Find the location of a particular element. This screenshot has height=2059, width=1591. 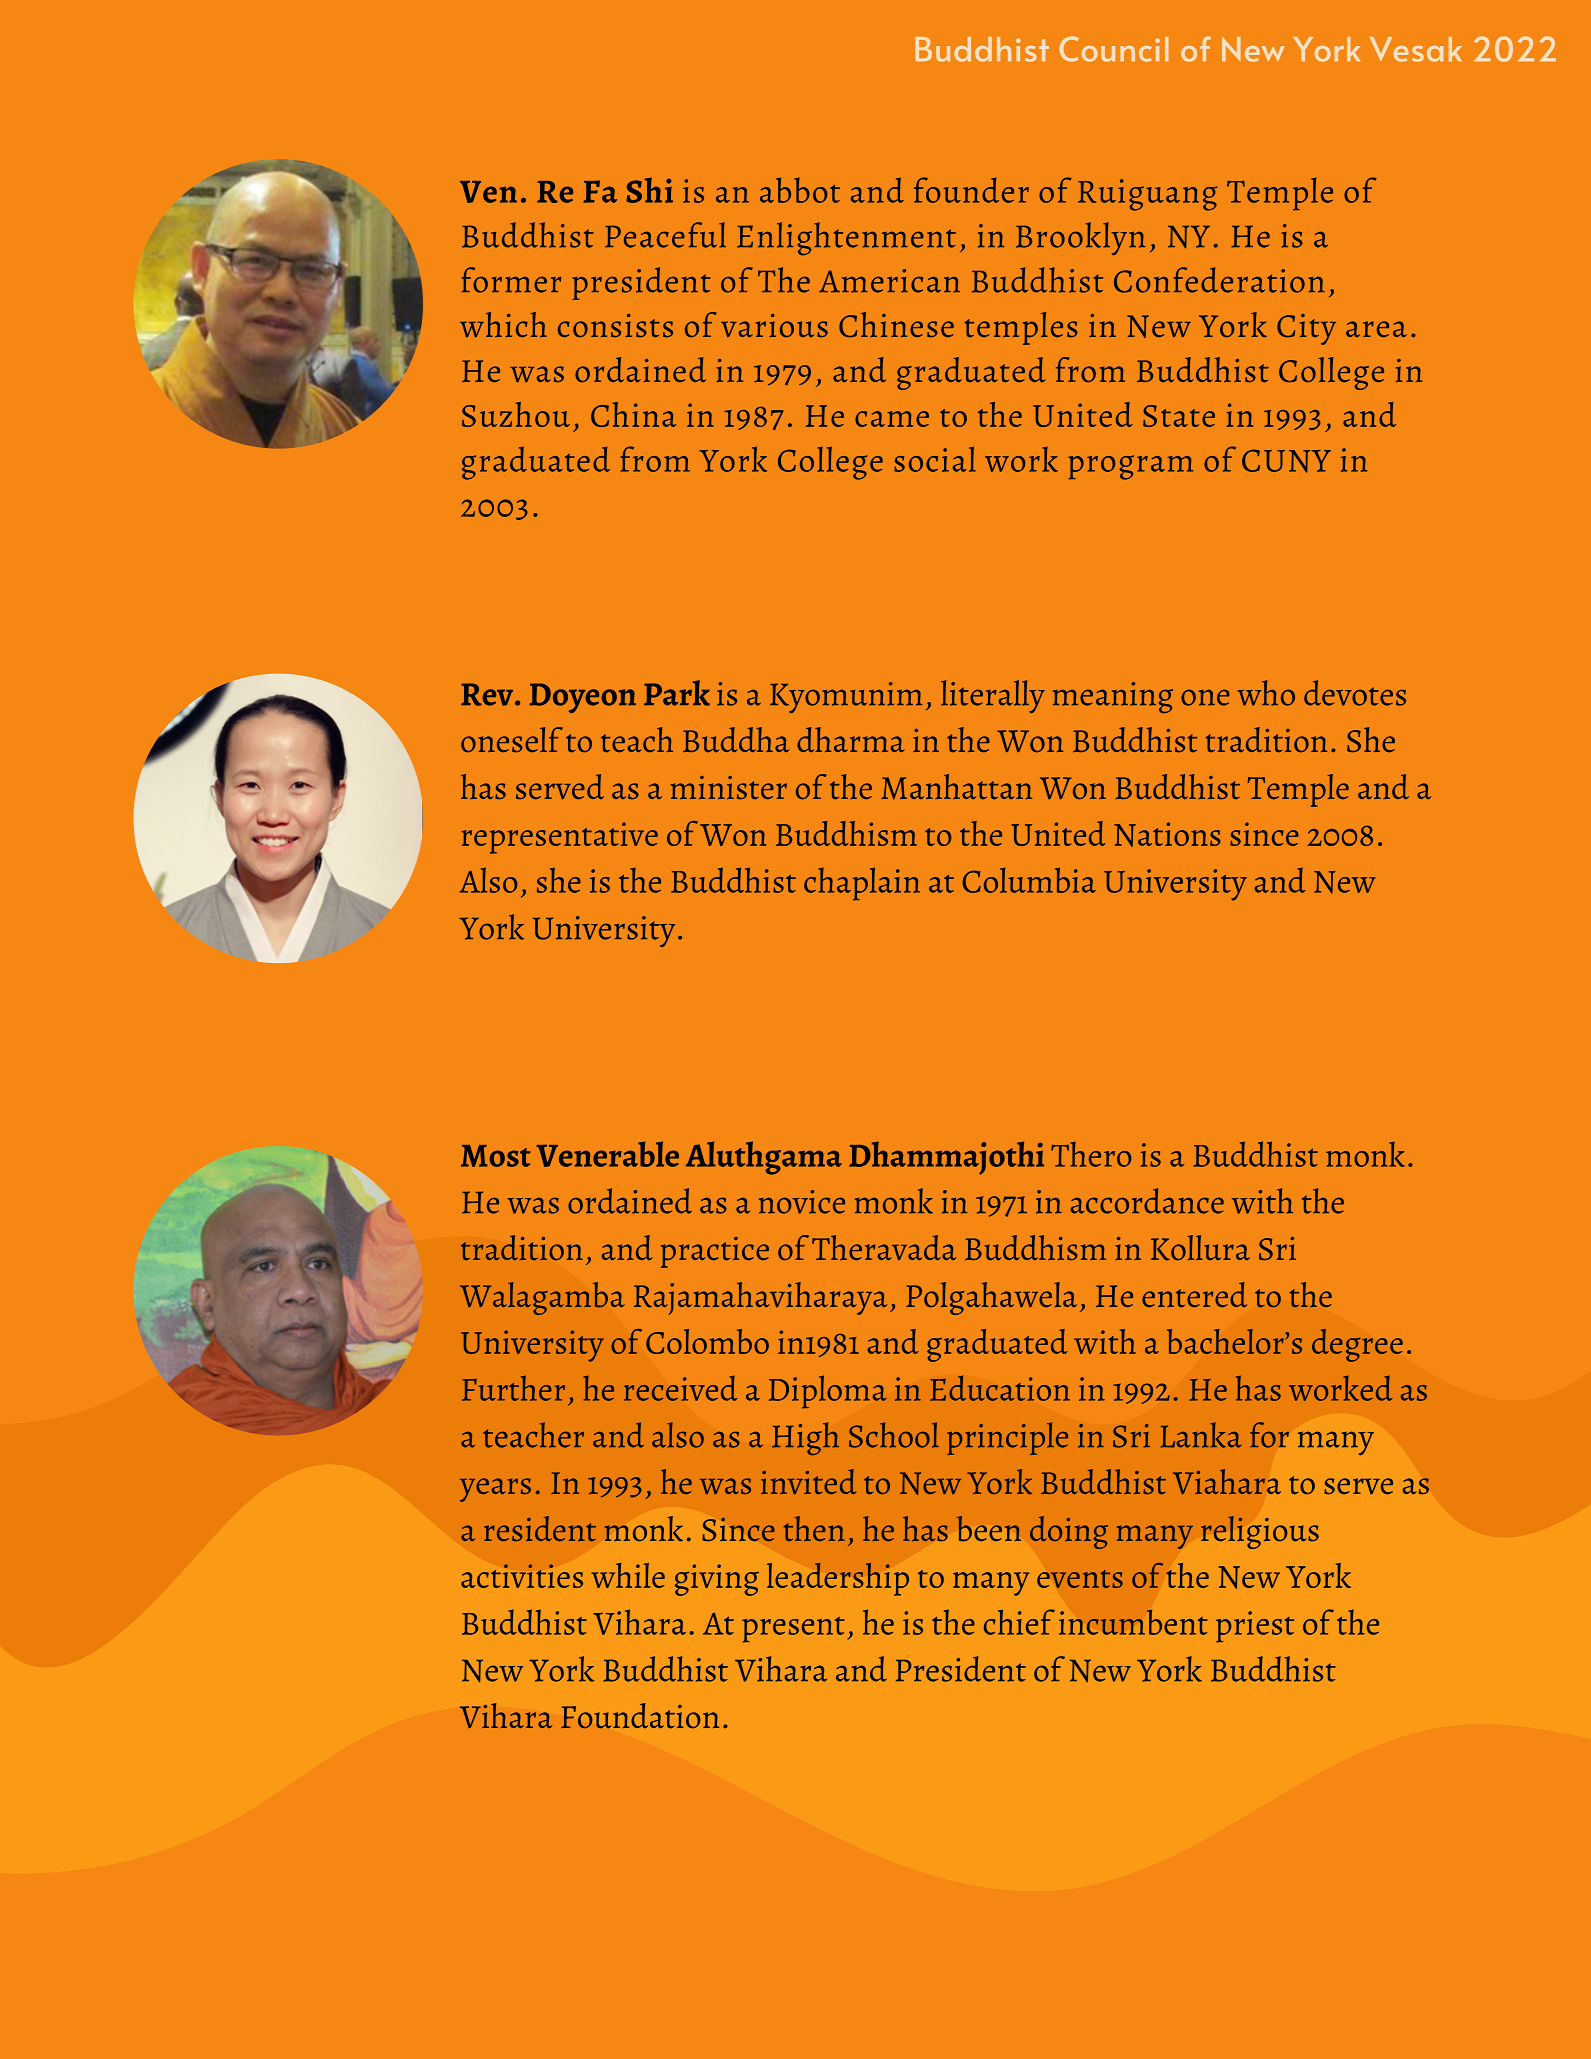

Council is located at coordinates (1114, 49).
